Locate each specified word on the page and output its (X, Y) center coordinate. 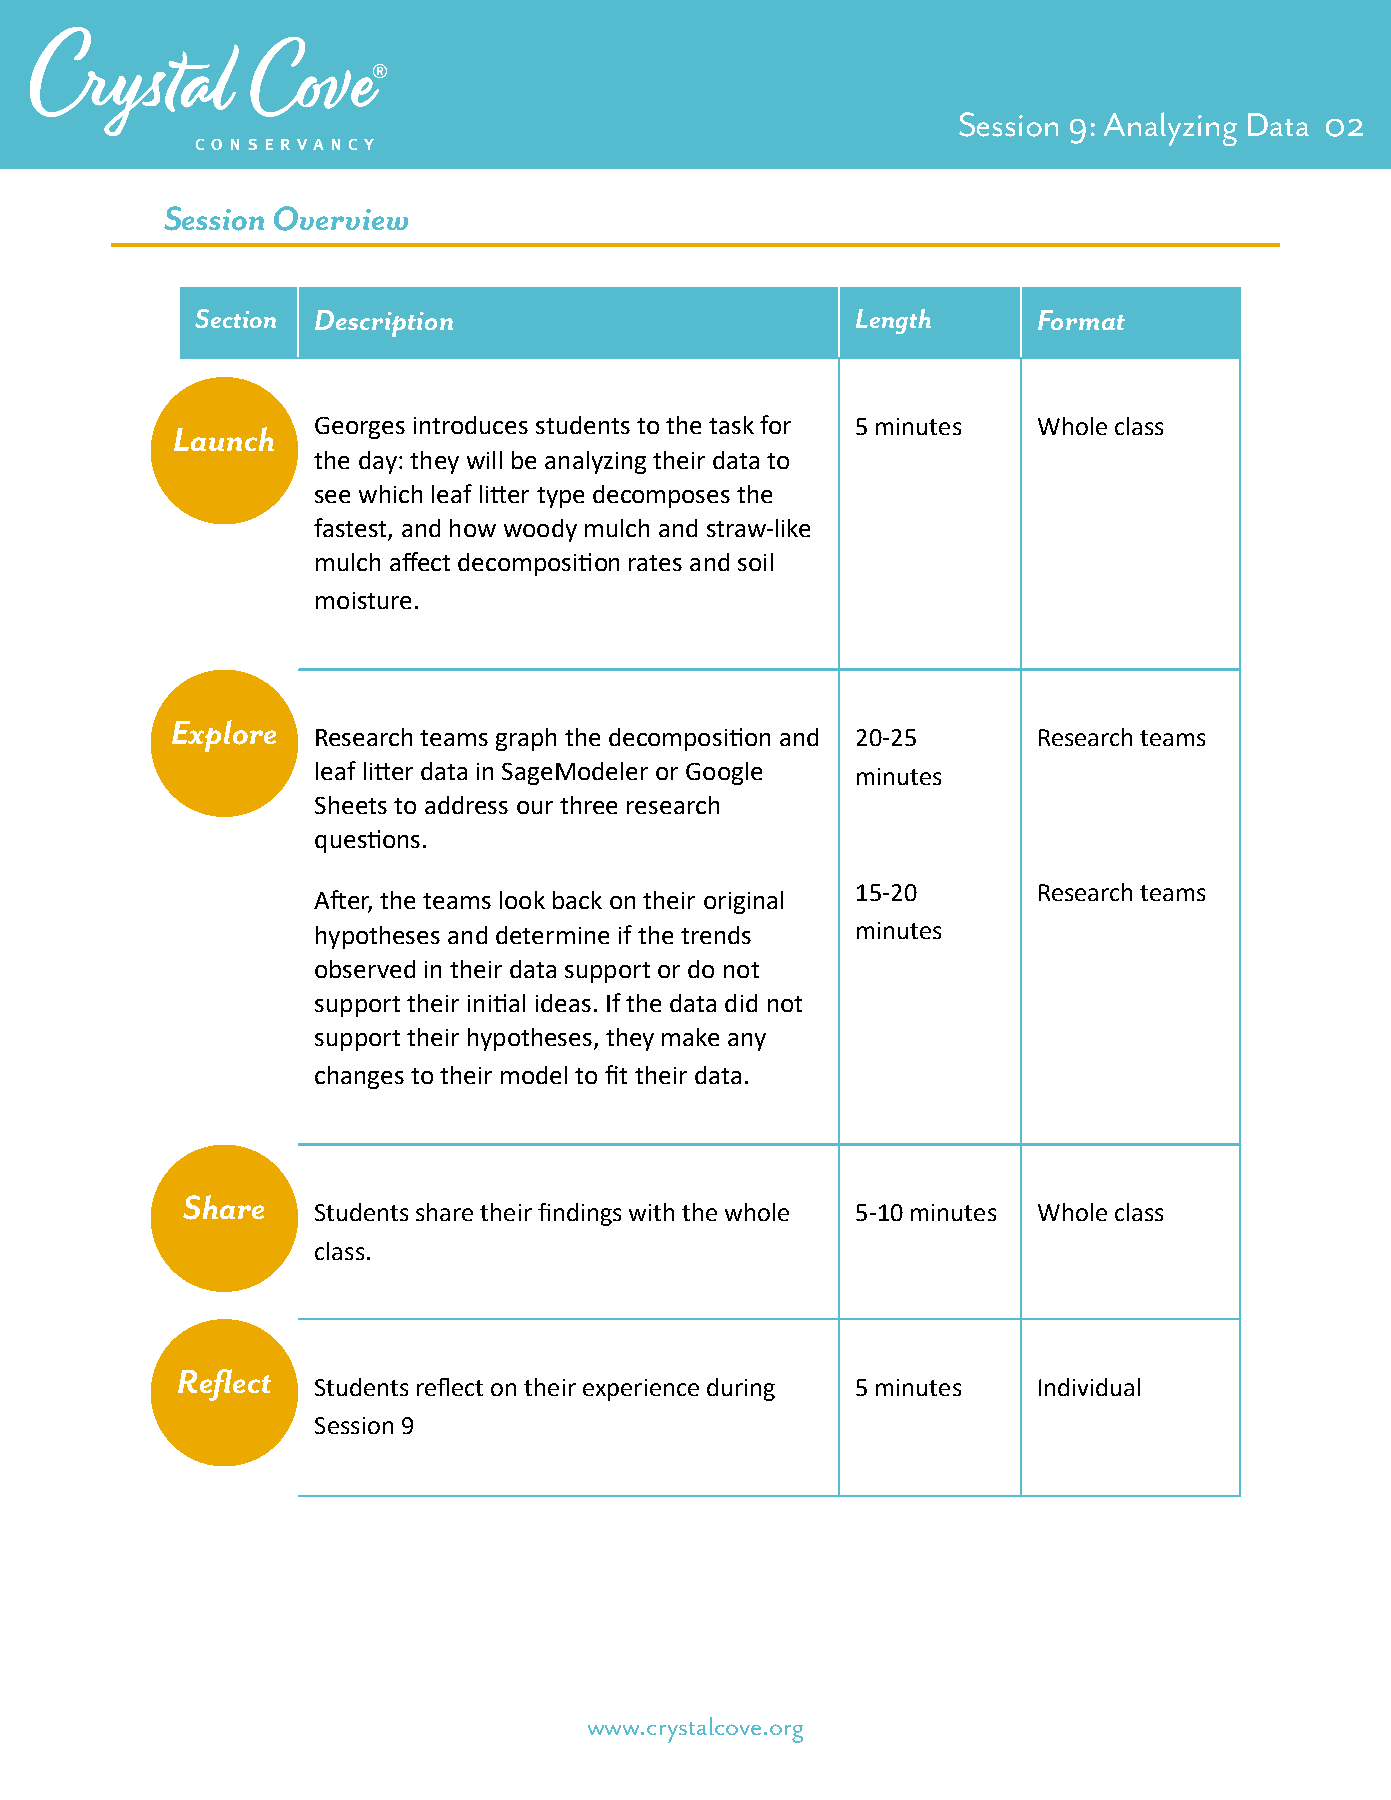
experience (641, 1390)
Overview (341, 218)
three (588, 805)
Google (724, 773)
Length (893, 321)
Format (1081, 320)
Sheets (351, 805)
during (741, 1389)
